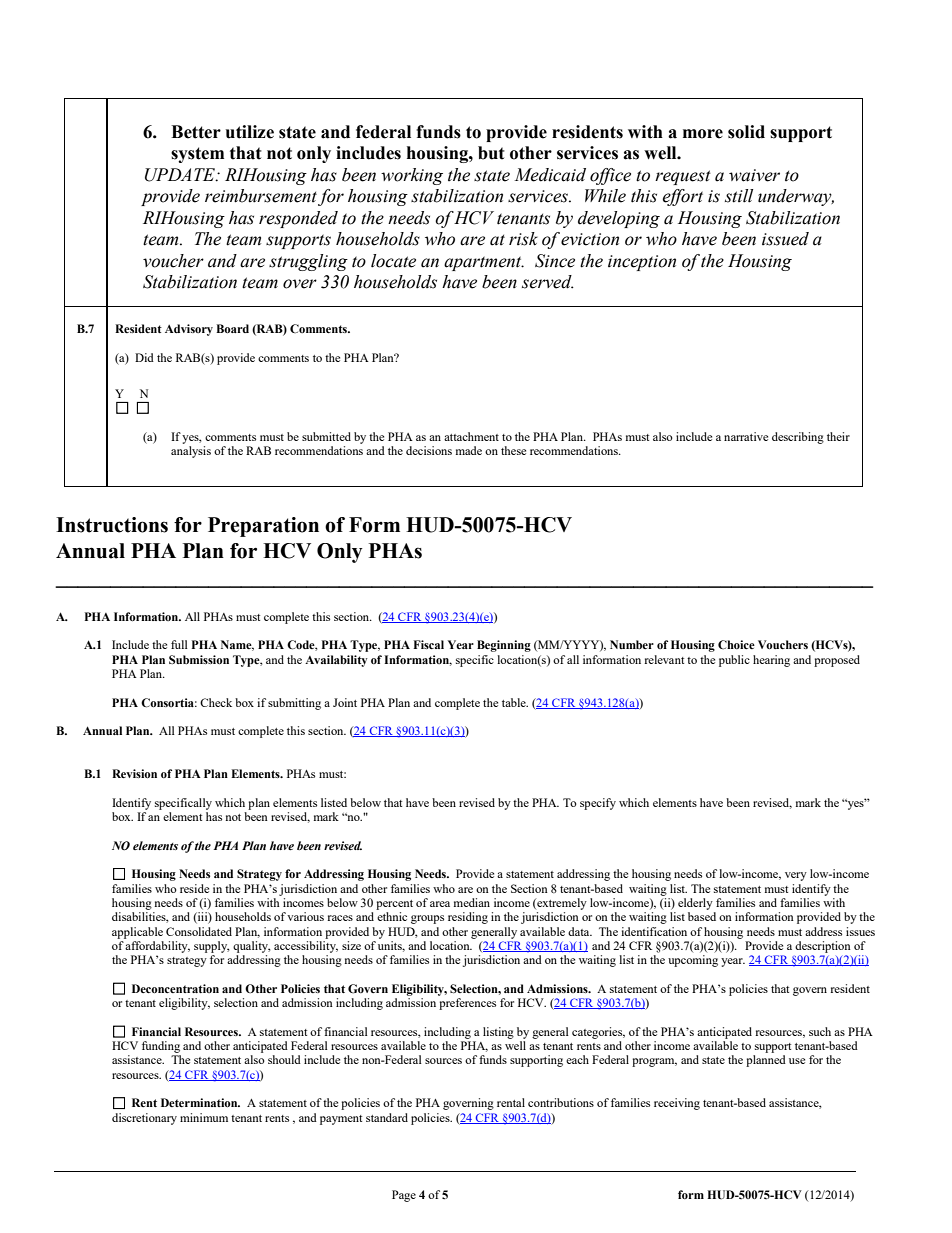  Describe the element at coordinates (197, 155) in the document. I see `system` at that location.
